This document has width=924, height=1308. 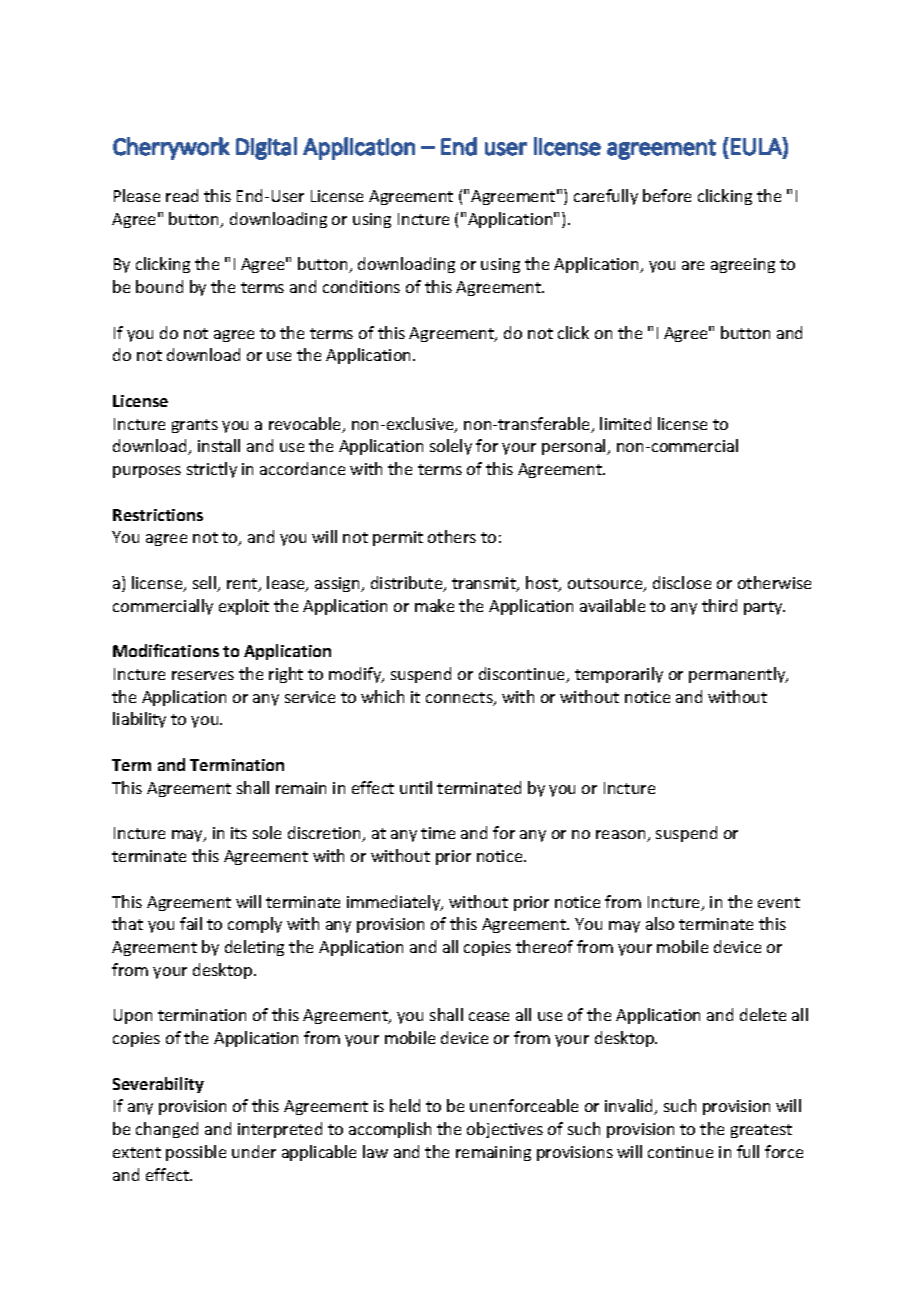 What do you see at coordinates (434, 605) in the document?
I see `make` at bounding box center [434, 605].
